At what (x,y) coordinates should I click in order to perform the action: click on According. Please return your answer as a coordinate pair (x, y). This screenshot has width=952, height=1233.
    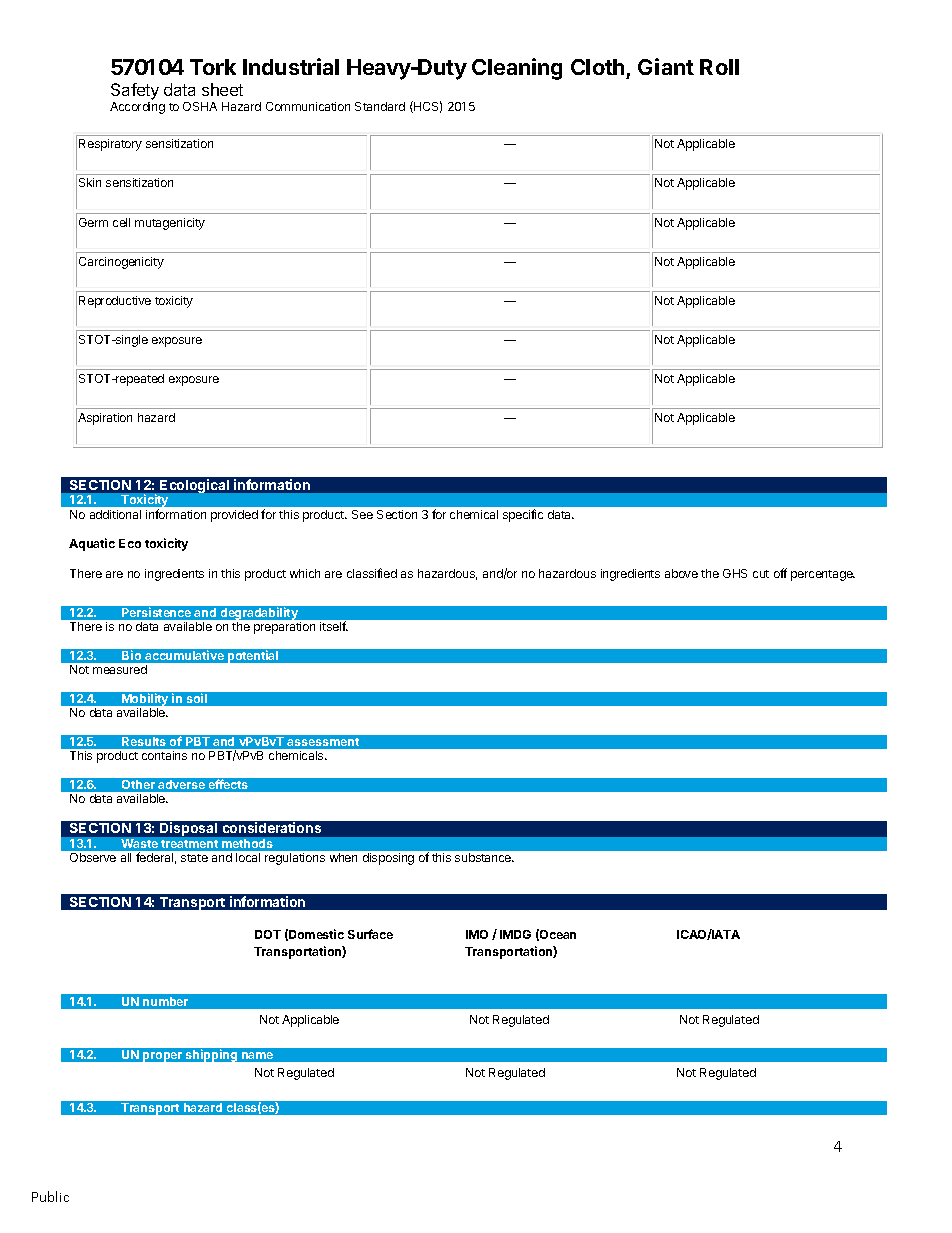
    Looking at the image, I should click on (137, 108).
